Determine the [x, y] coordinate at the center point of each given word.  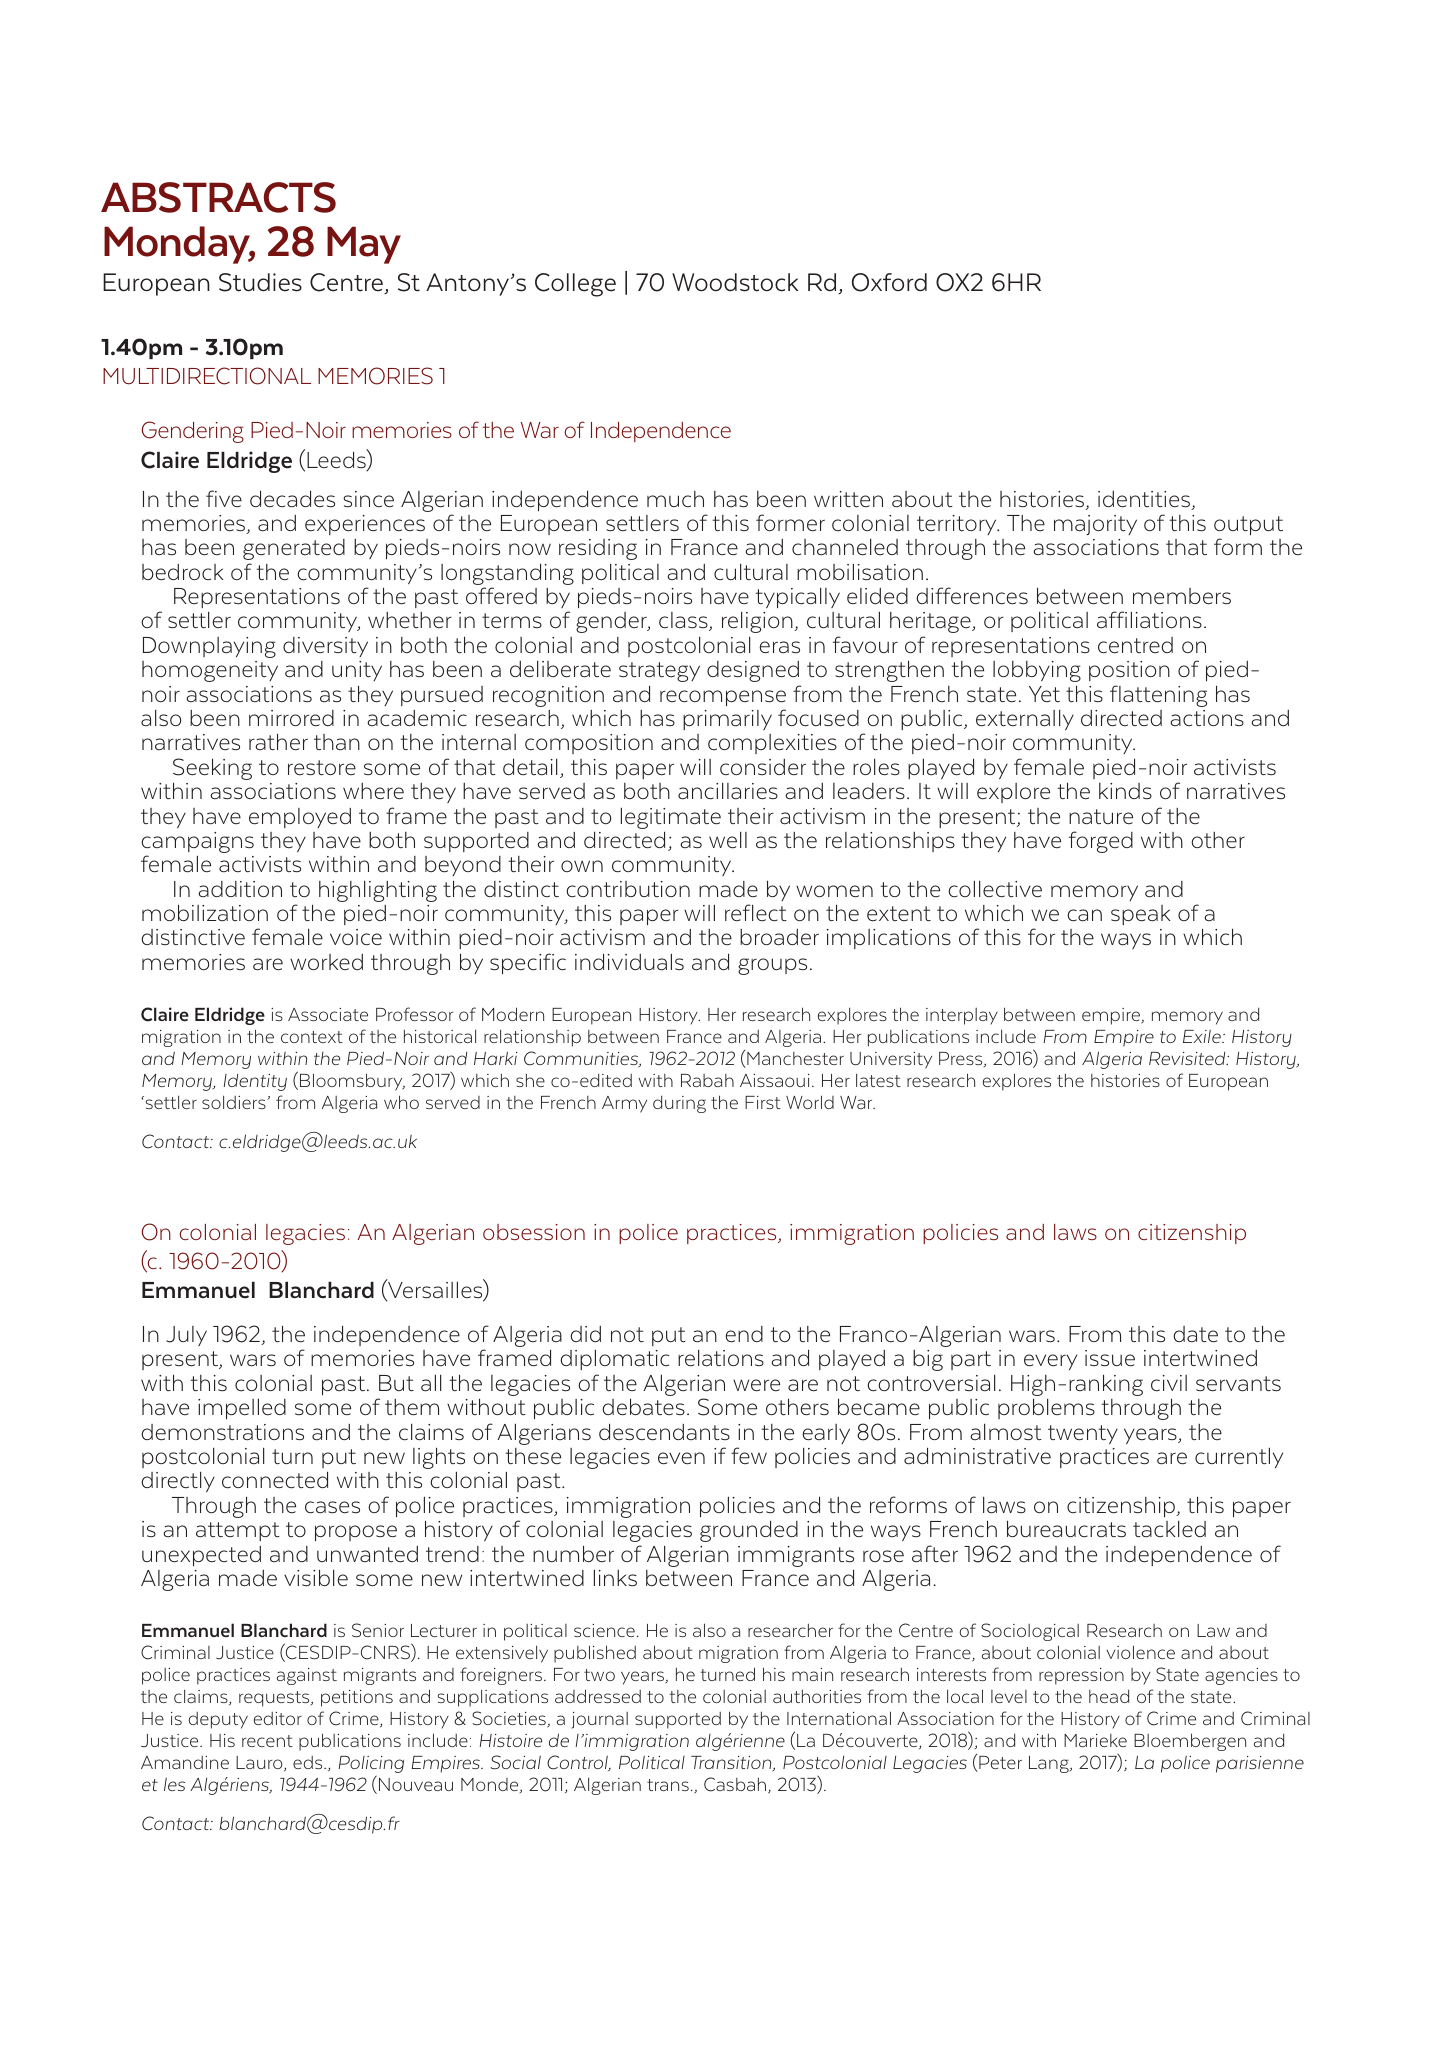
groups [772, 966]
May [364, 245]
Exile [1203, 1036]
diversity [325, 647]
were [756, 1385]
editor [277, 1718]
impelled [242, 1409]
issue [1110, 1358]
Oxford [889, 282]
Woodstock [735, 282]
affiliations [1149, 620]
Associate [328, 1014]
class [684, 621]
